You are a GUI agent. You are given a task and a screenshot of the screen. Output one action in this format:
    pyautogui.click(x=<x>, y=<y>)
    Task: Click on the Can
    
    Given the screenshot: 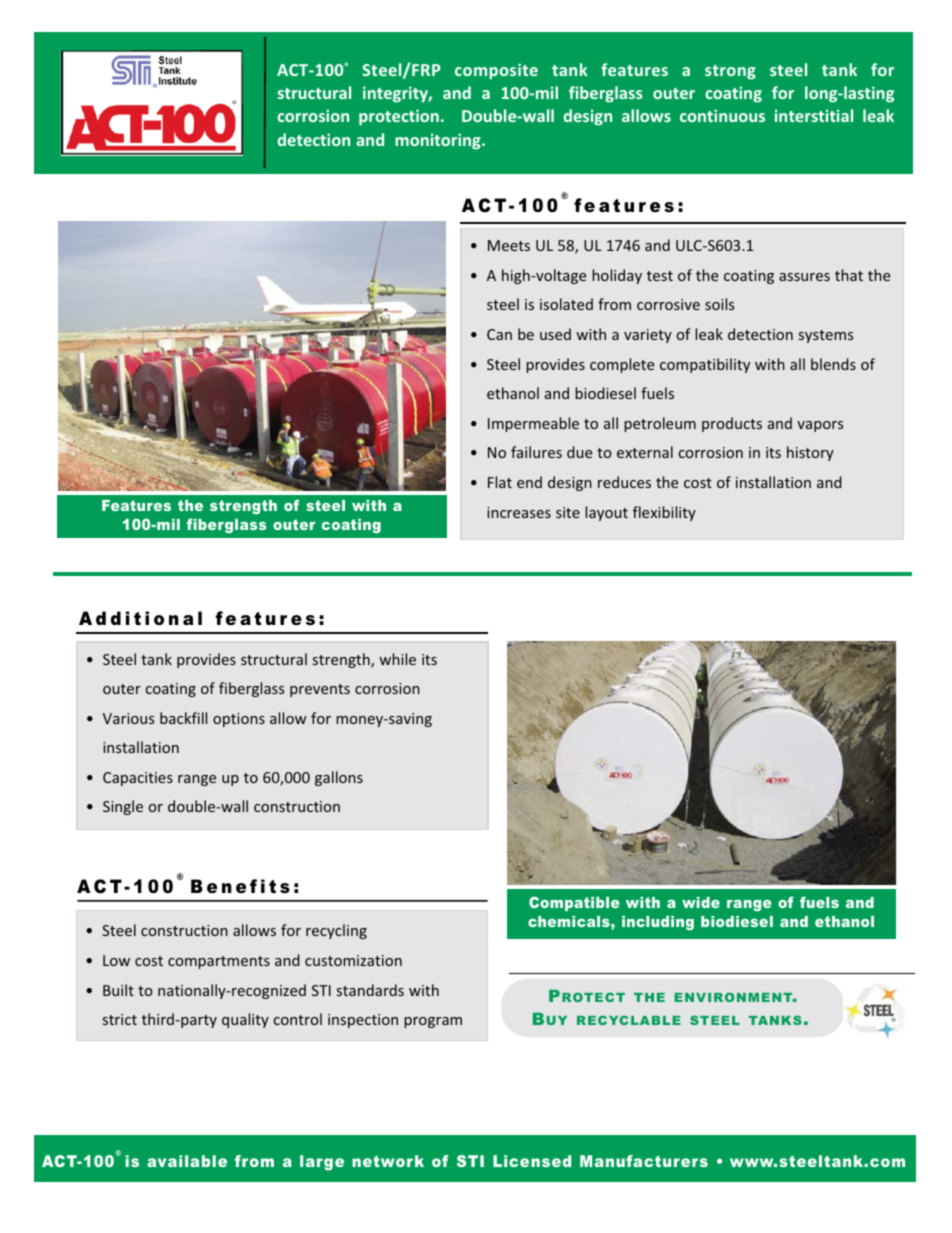 What is the action you would take?
    pyautogui.click(x=499, y=334)
